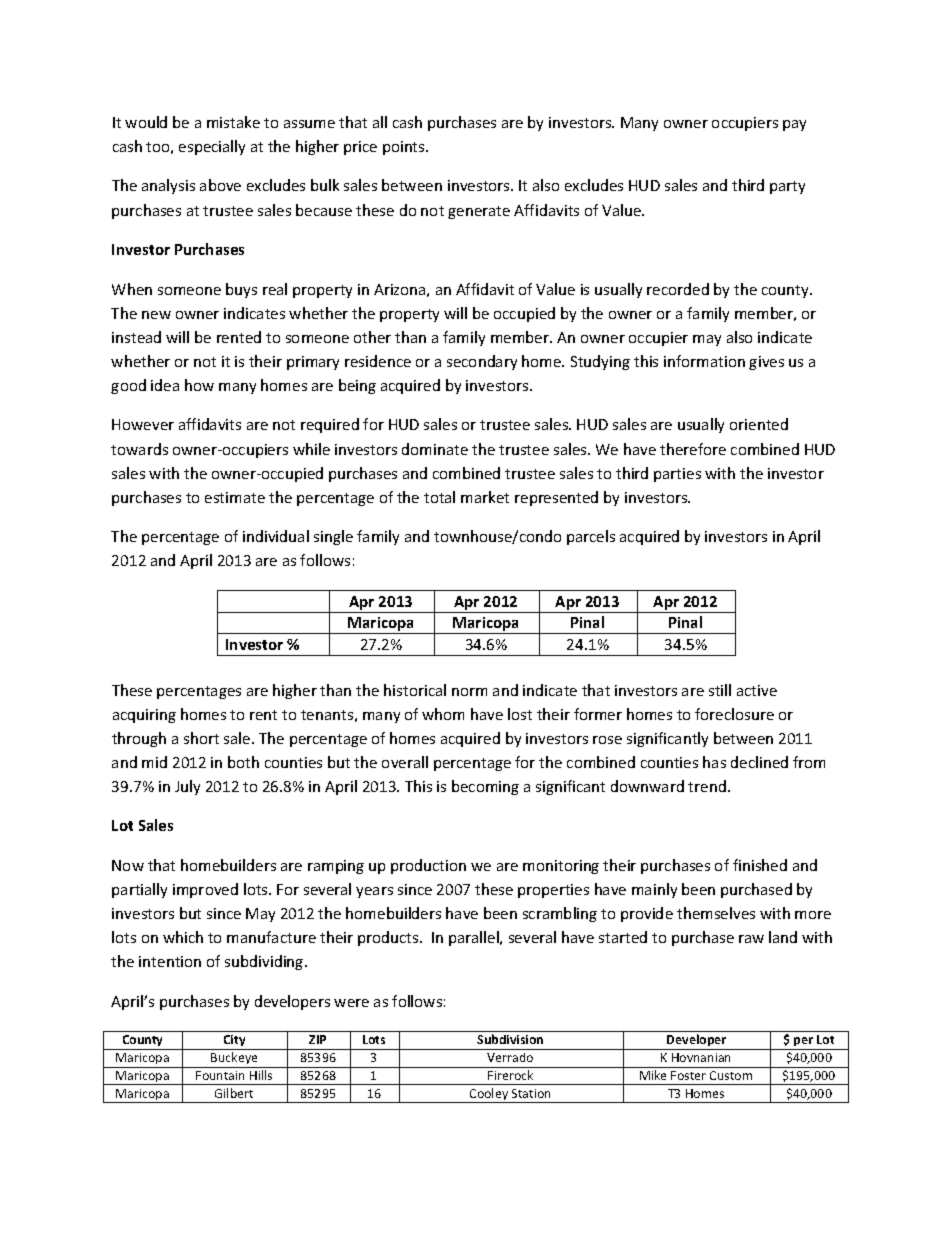 The height and width of the screenshot is (1233, 952). Describe the element at coordinates (720, 690) in the screenshot. I see `still` at that location.
